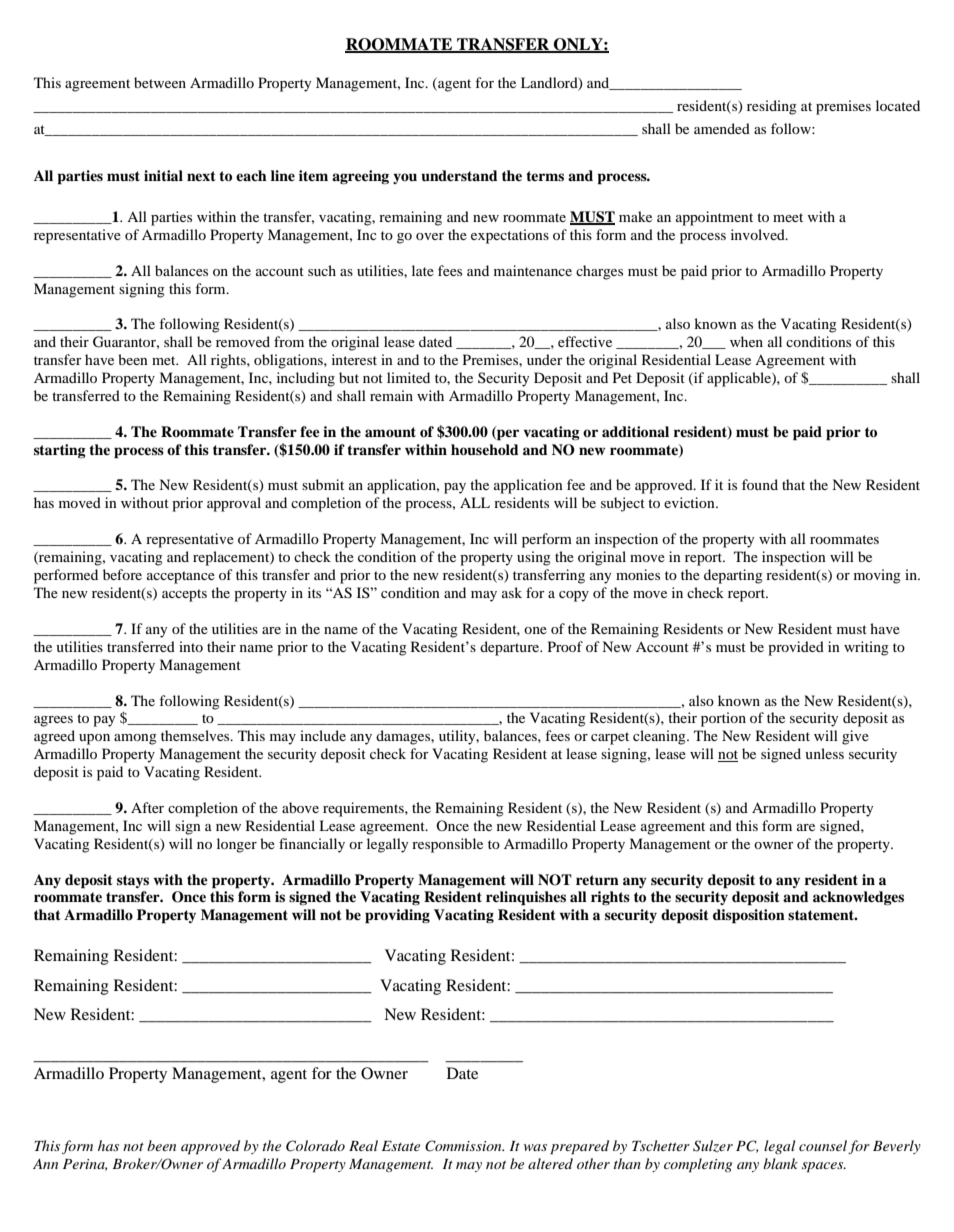  What do you see at coordinates (746, 341) in the document?
I see `when` at bounding box center [746, 341].
